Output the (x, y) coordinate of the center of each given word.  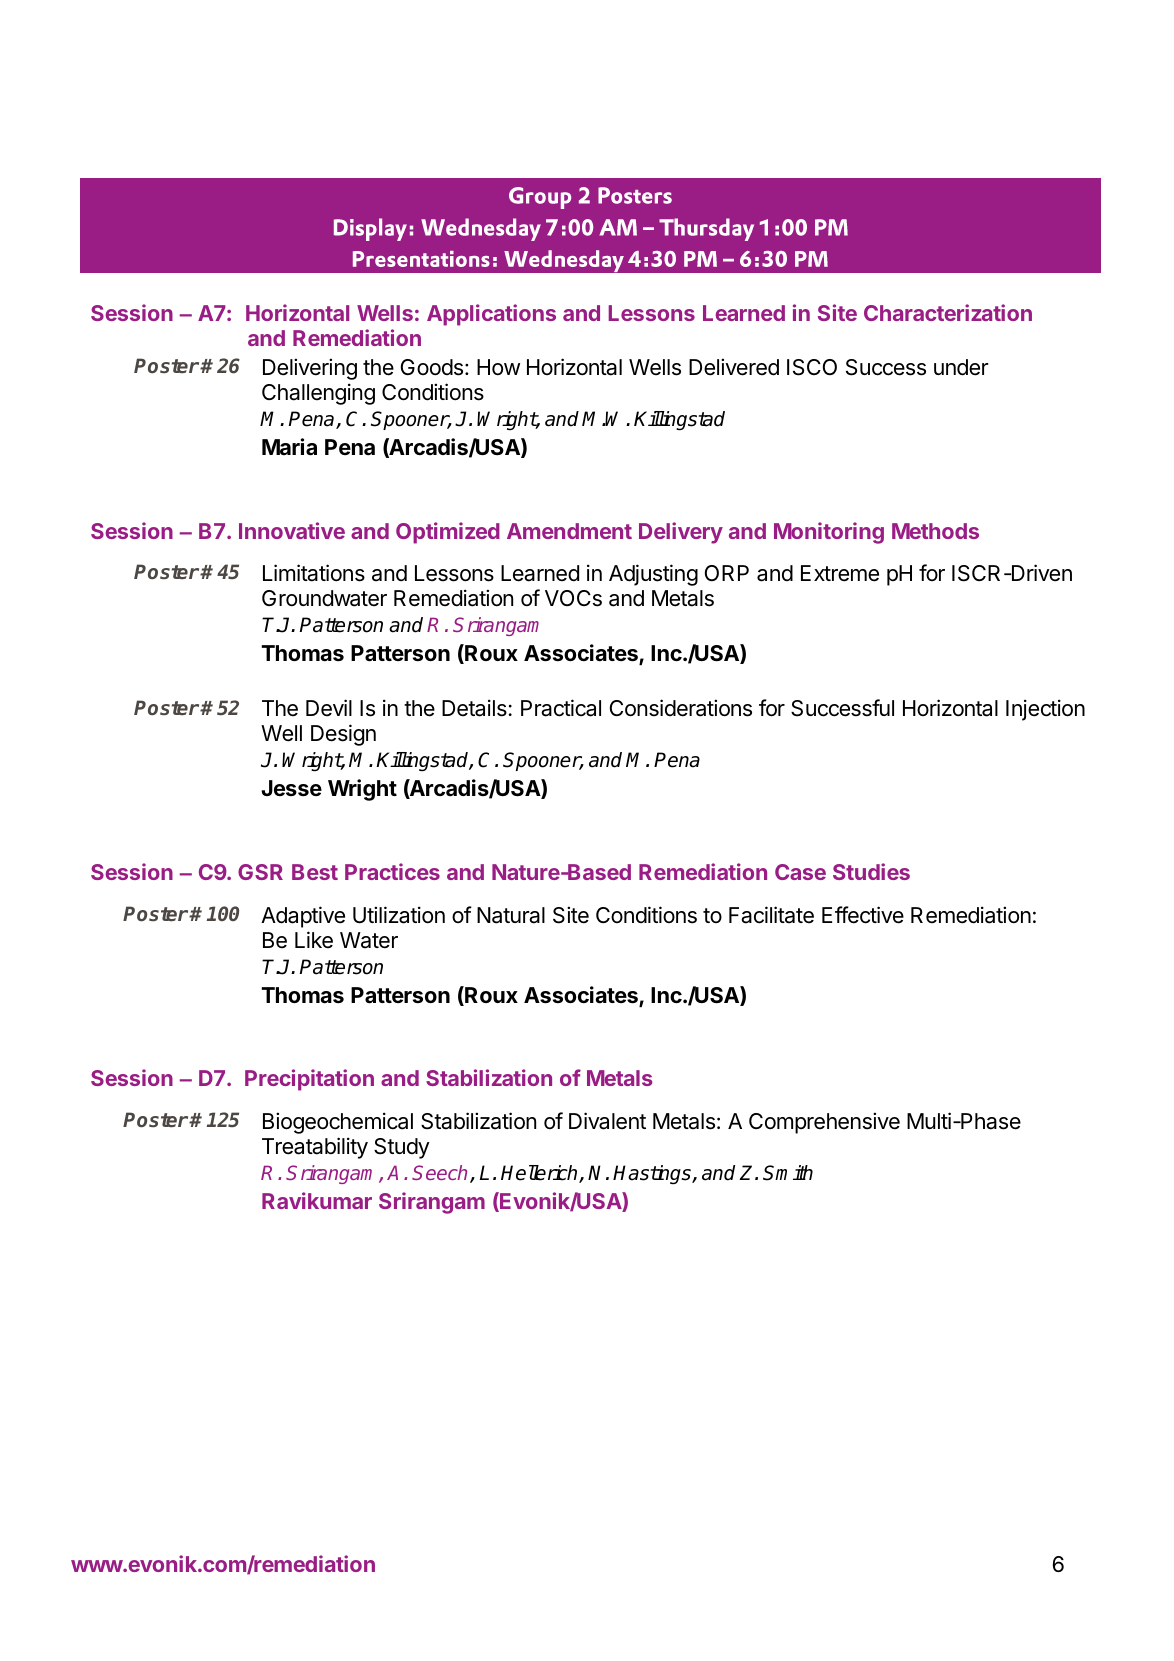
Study (402, 1148)
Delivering (310, 369)
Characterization (948, 312)
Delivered (734, 367)
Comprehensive (824, 1123)
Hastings (653, 1175)
